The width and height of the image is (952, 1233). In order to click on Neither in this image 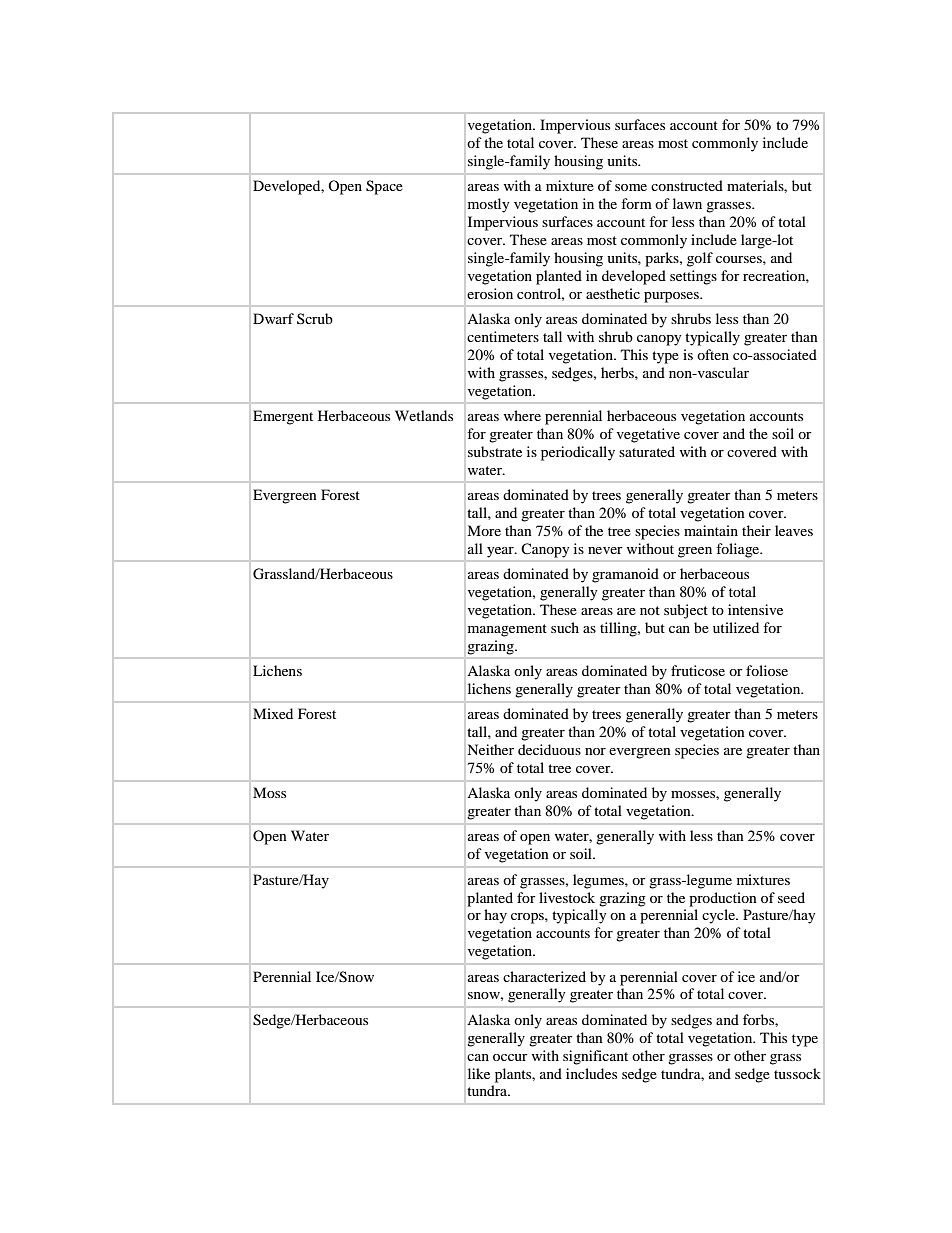, I will do `click(490, 749)`.
